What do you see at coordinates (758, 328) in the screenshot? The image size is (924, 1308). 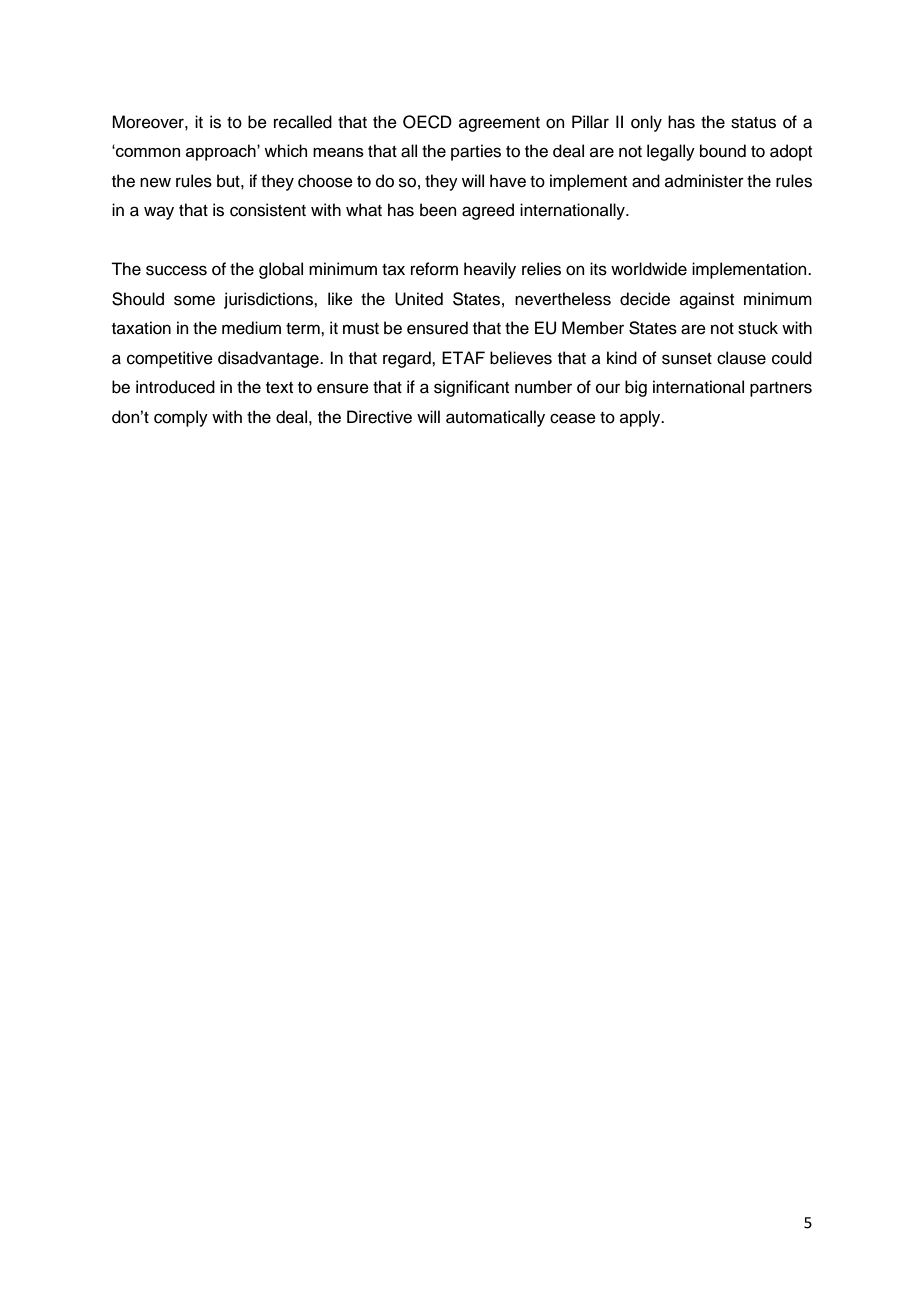 I see `stuck` at bounding box center [758, 328].
